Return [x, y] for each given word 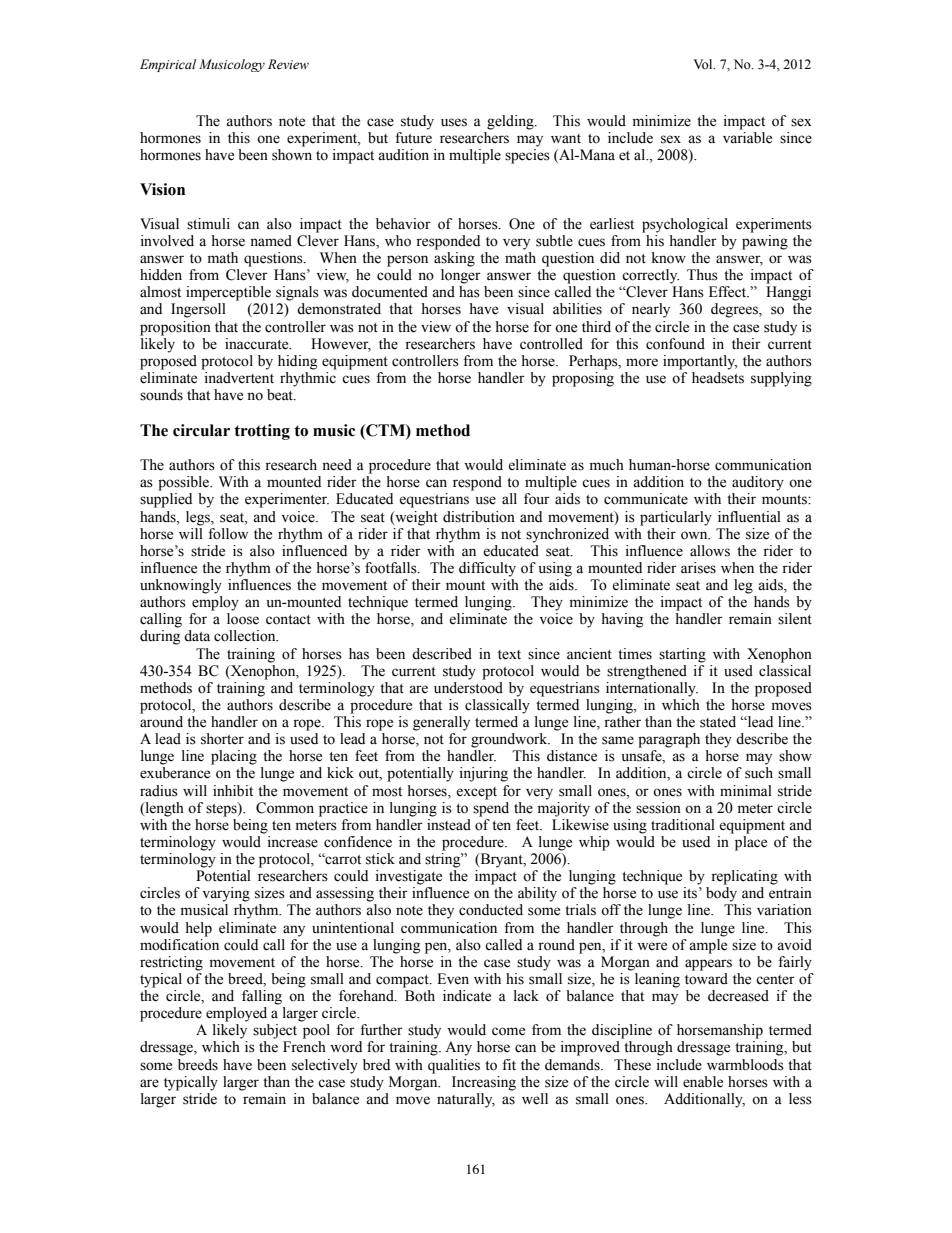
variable [747, 138]
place [751, 843]
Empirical [168, 65]
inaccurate [258, 344]
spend [491, 808]
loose [243, 619]
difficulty [487, 569]
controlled [551, 344]
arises [698, 568]
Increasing [484, 1083]
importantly [700, 362]
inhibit [233, 791]
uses [454, 122]
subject [275, 1031]
